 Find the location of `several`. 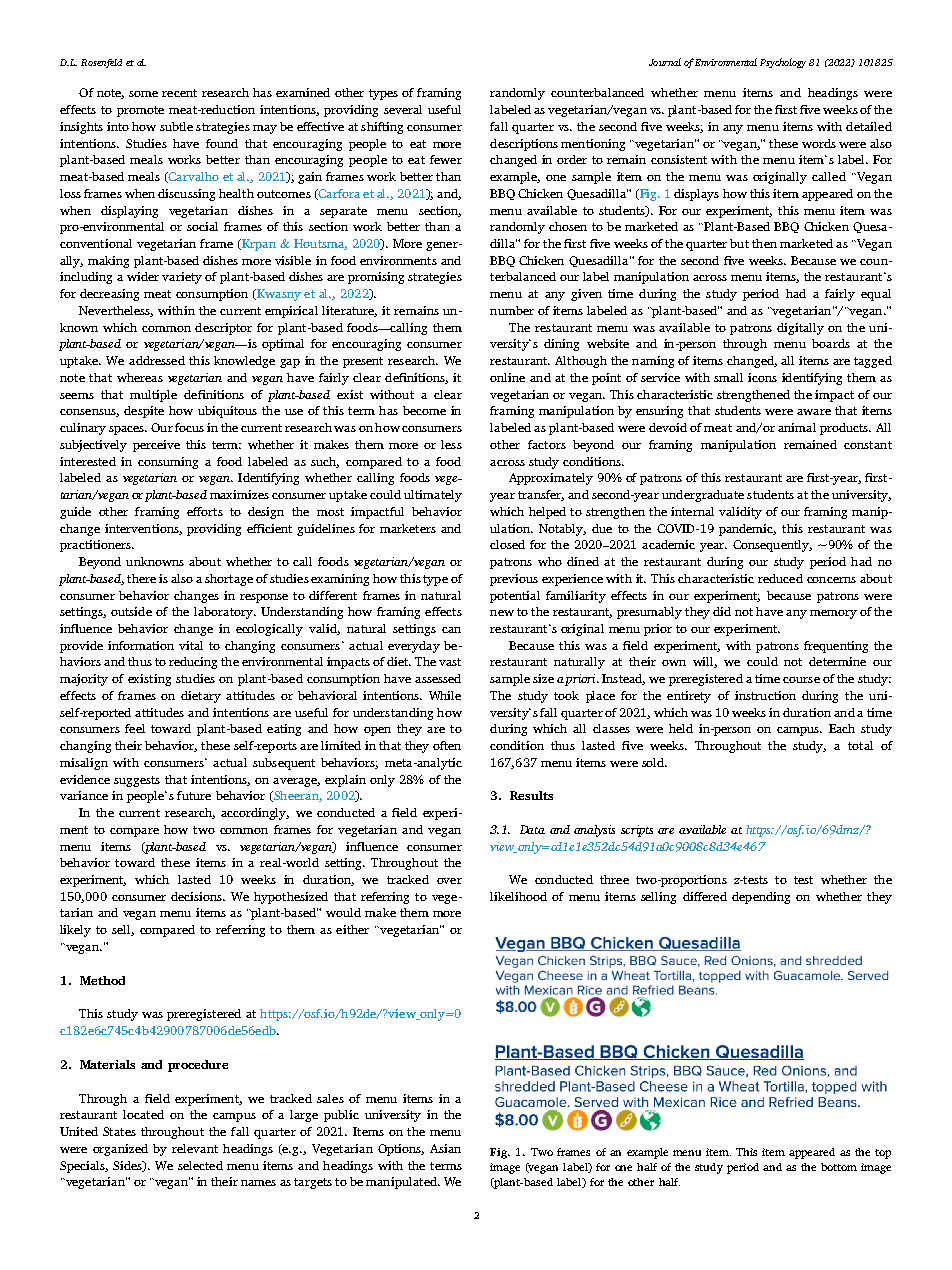

several is located at coordinates (403, 109).
